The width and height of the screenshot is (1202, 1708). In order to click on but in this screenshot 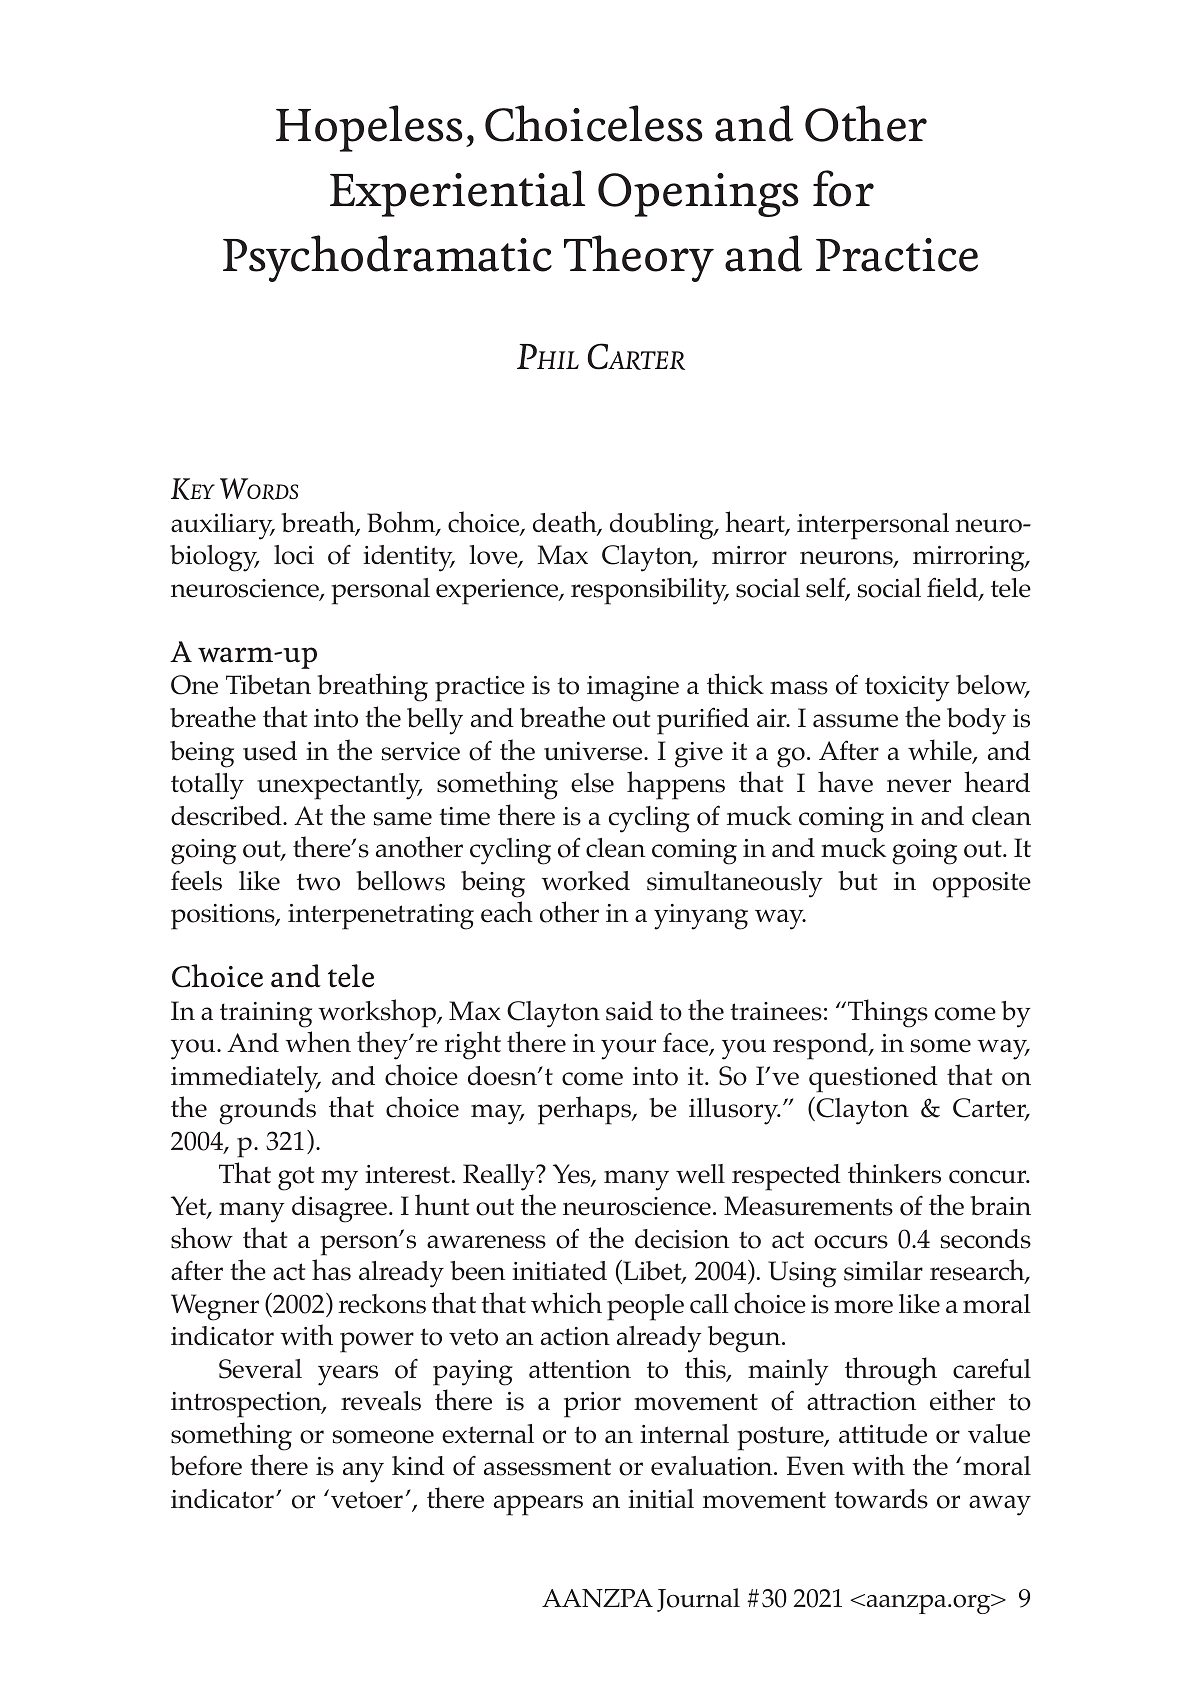, I will do `click(857, 881)`.
